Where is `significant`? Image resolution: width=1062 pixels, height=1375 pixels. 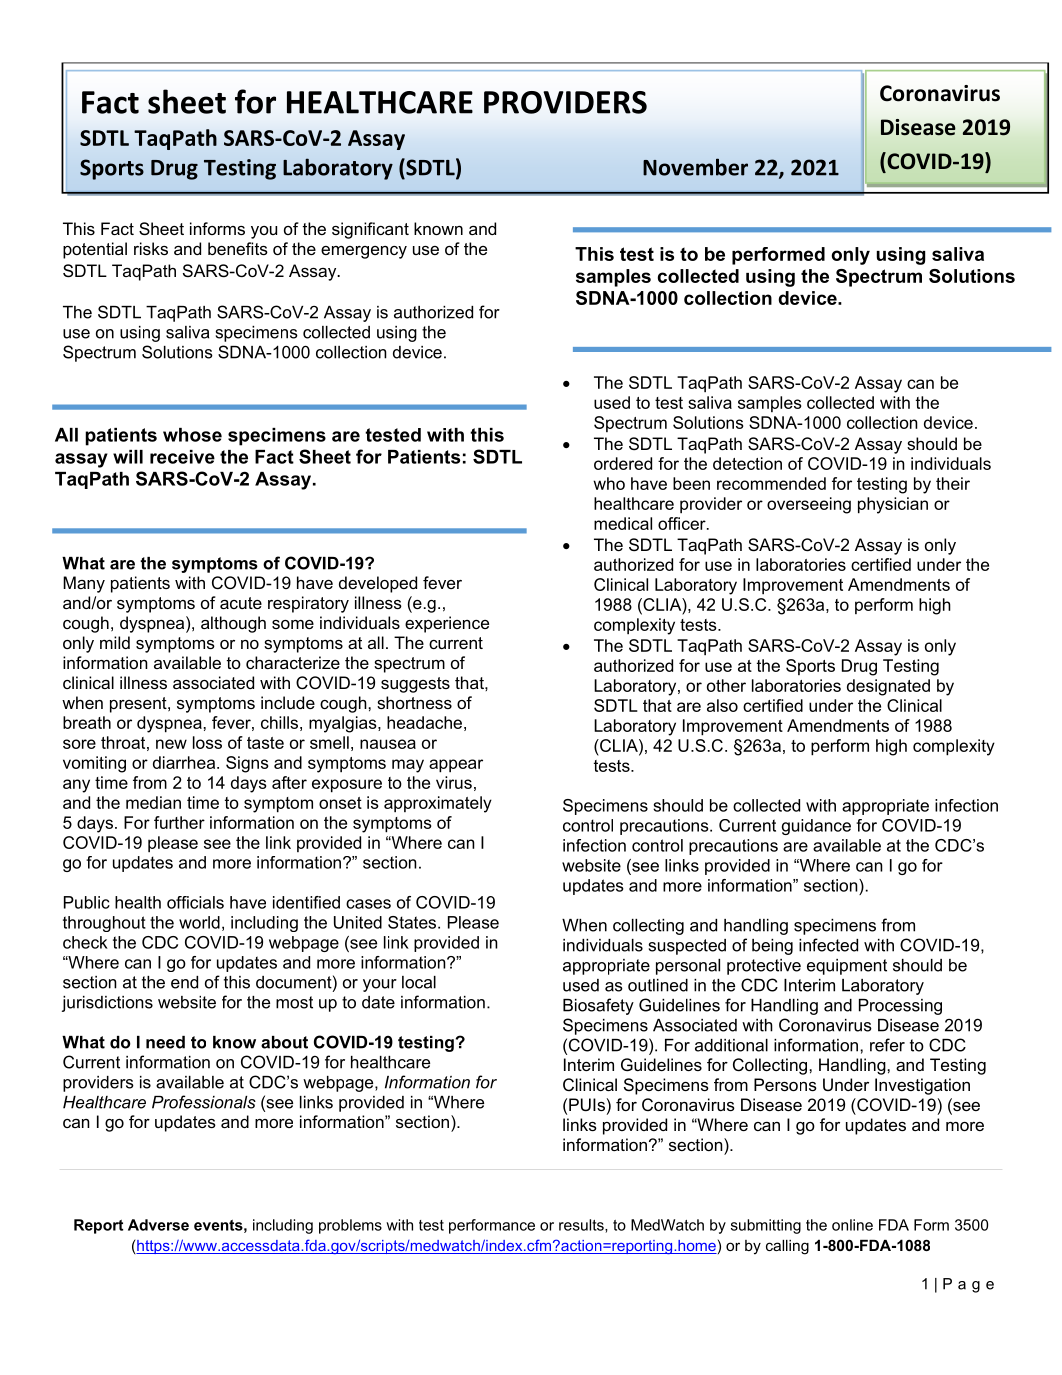
significant is located at coordinates (370, 230).
